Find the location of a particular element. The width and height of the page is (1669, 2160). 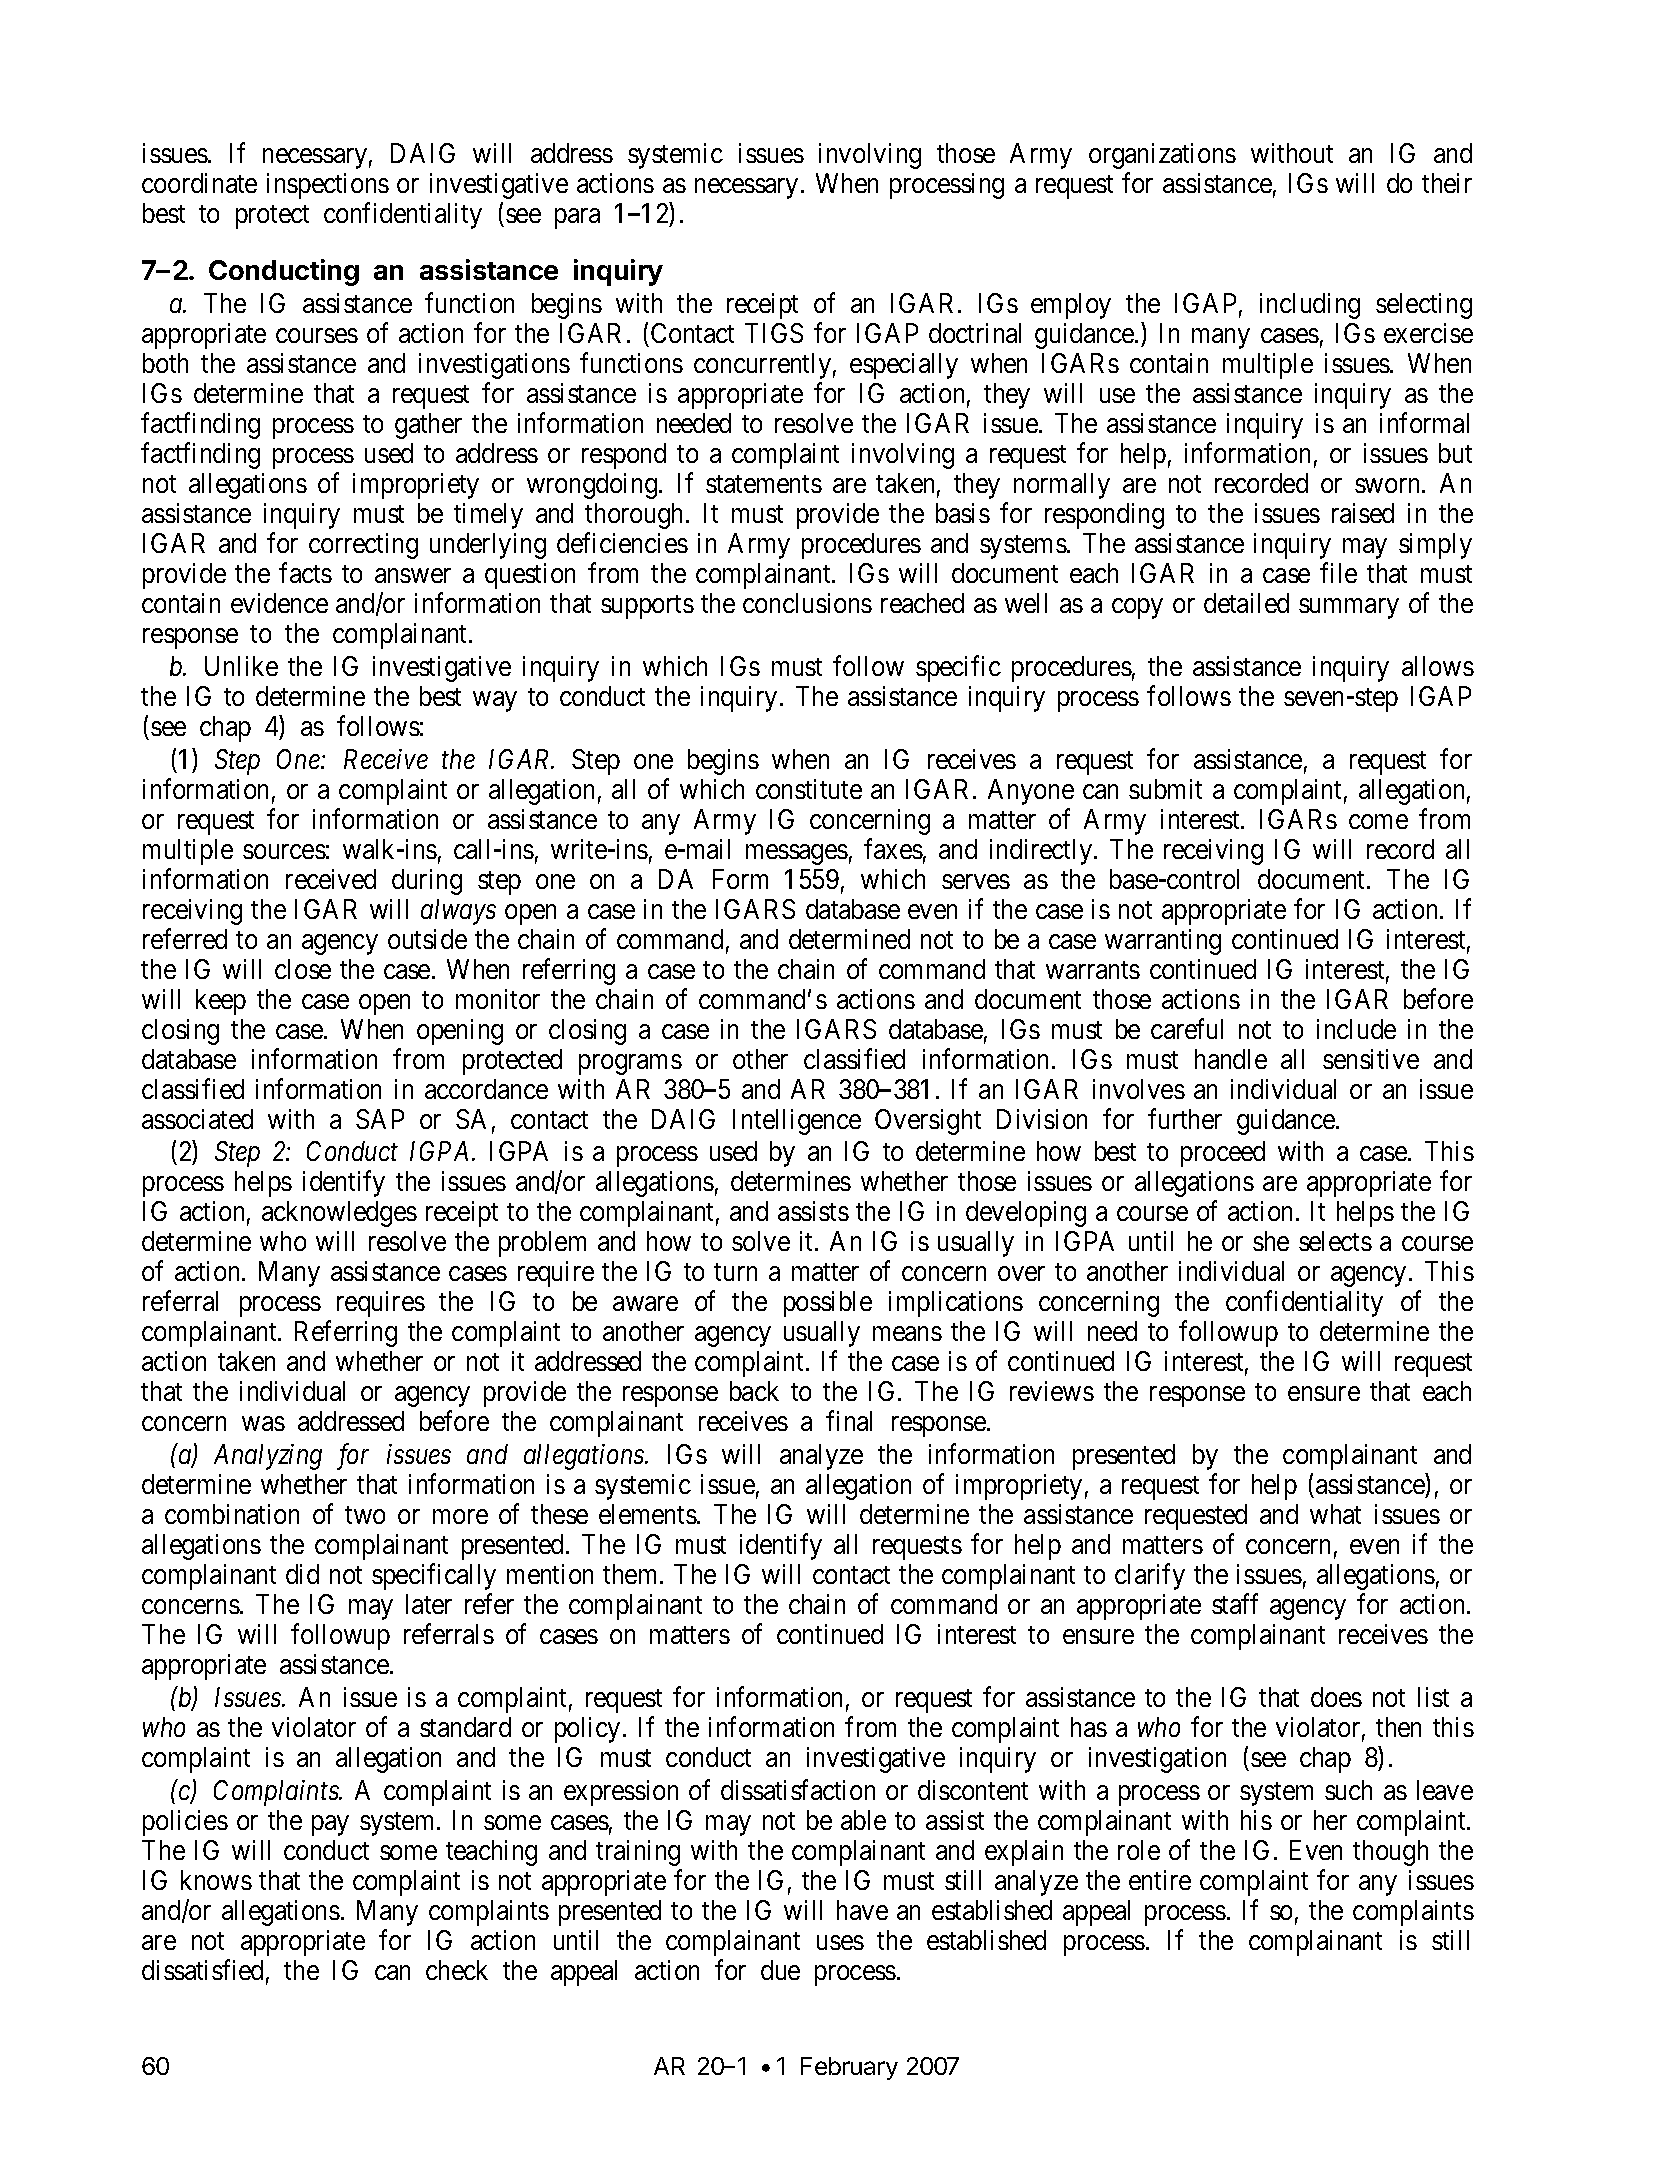

what is located at coordinates (1335, 1514).
